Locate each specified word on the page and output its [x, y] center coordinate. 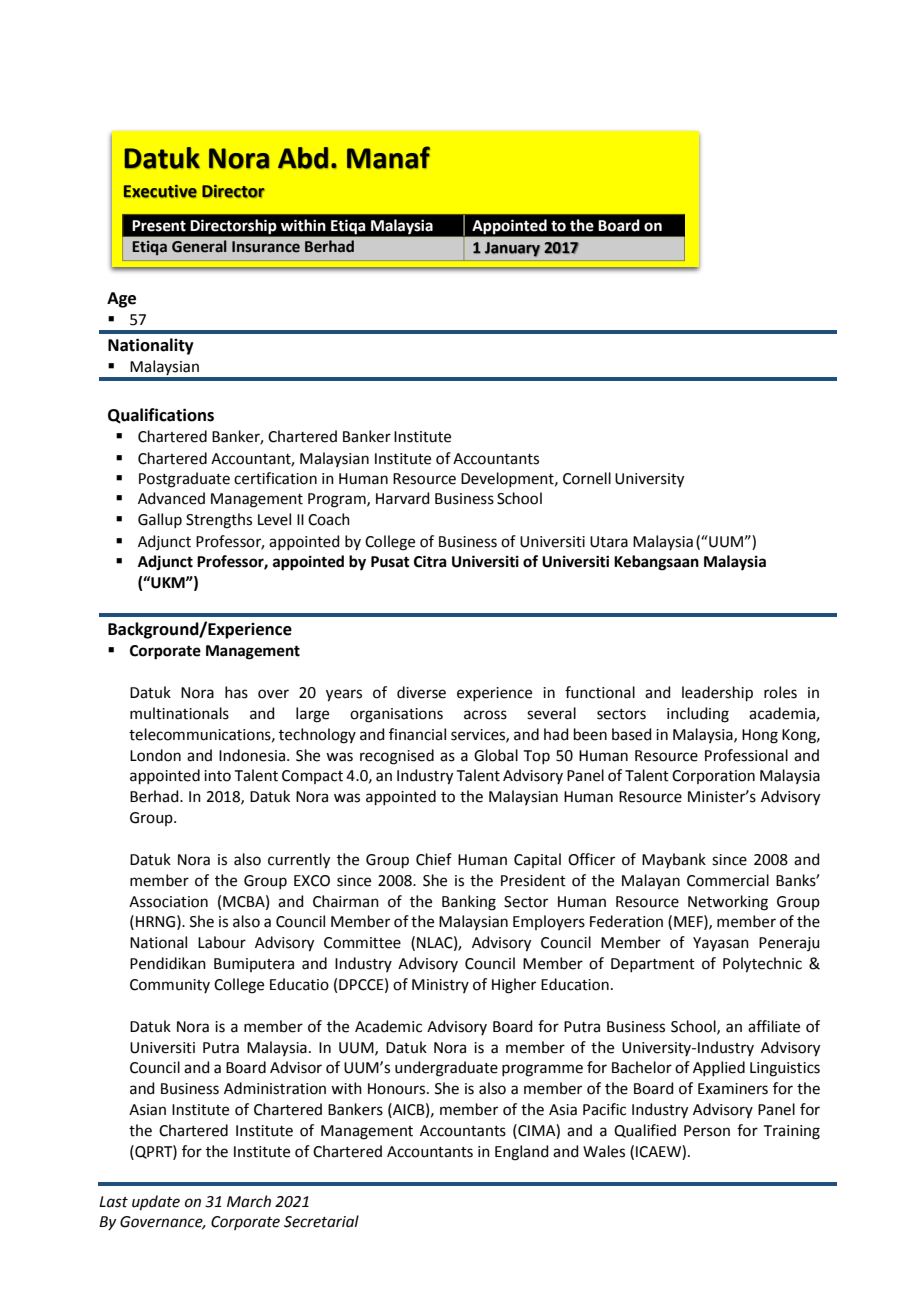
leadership [717, 693]
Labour [222, 942]
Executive [160, 191]
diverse [421, 692]
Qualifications [161, 416]
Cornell [587, 478]
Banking [469, 903]
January [512, 249]
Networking [728, 903]
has [236, 692]
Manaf [388, 157]
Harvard [403, 498]
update [156, 1202]
